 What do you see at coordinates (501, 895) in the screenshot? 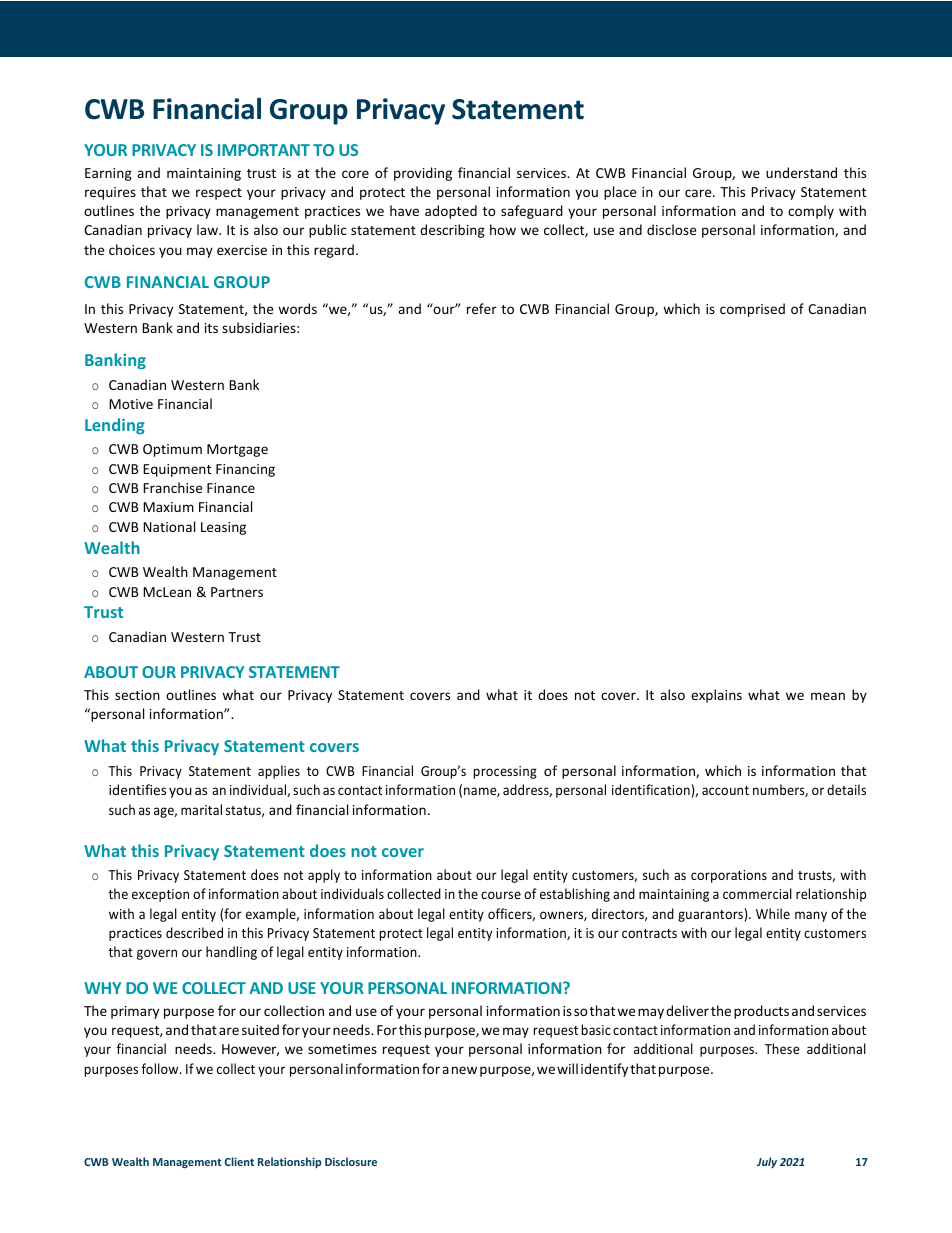
I see `course` at bounding box center [501, 895].
